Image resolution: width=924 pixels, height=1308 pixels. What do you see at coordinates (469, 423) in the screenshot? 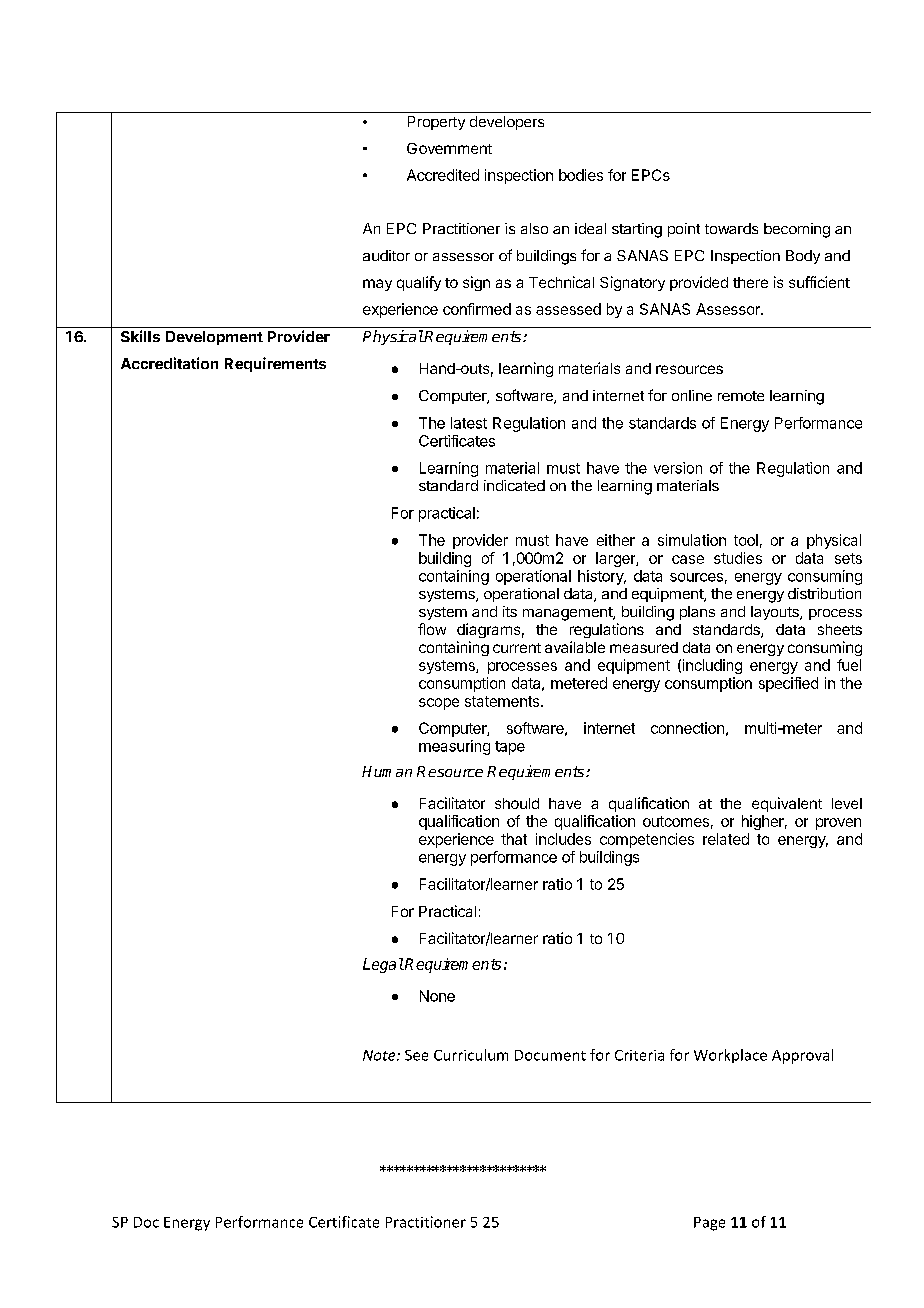
I see `latest` at bounding box center [469, 423].
